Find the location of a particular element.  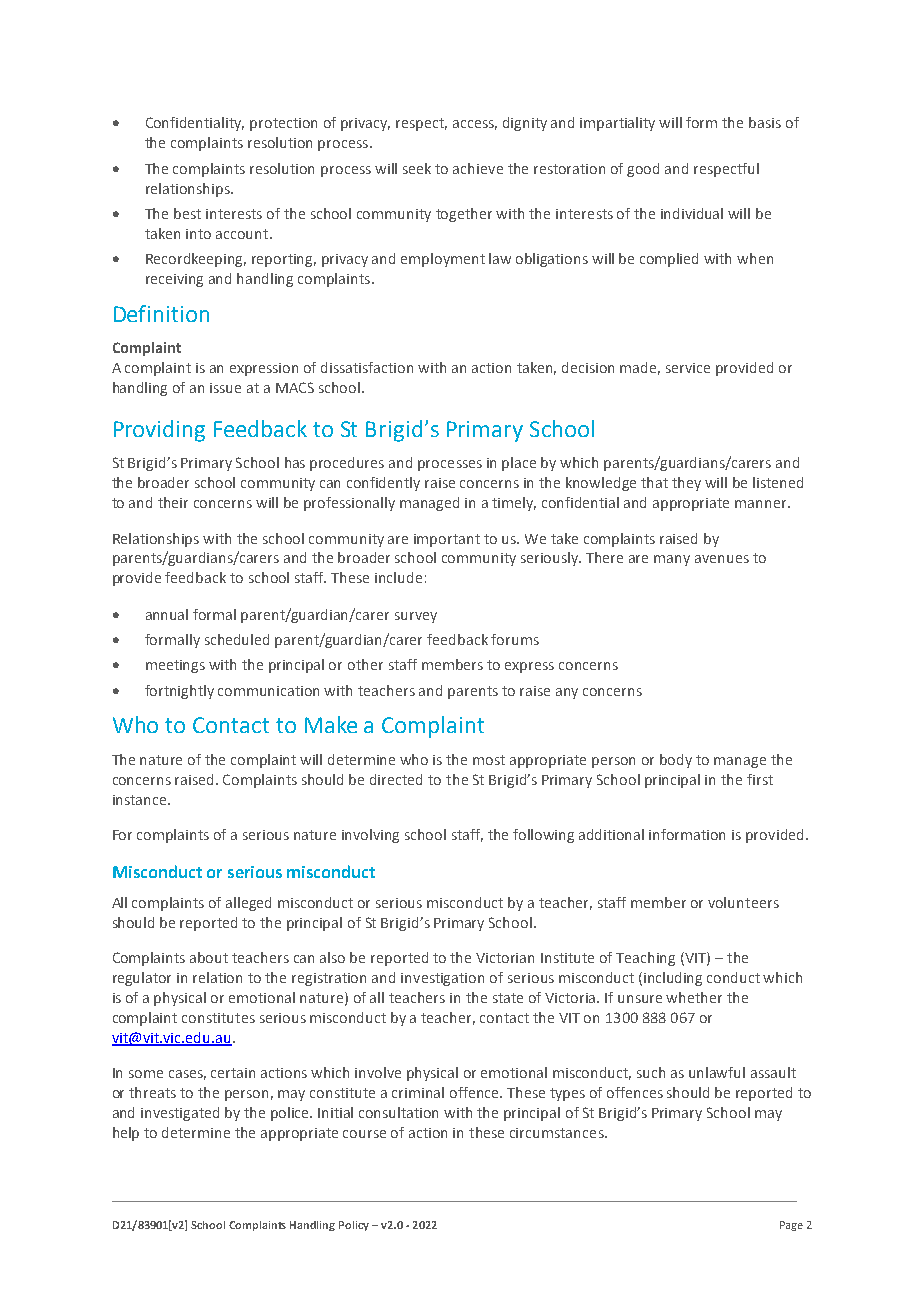

best is located at coordinates (187, 213).
